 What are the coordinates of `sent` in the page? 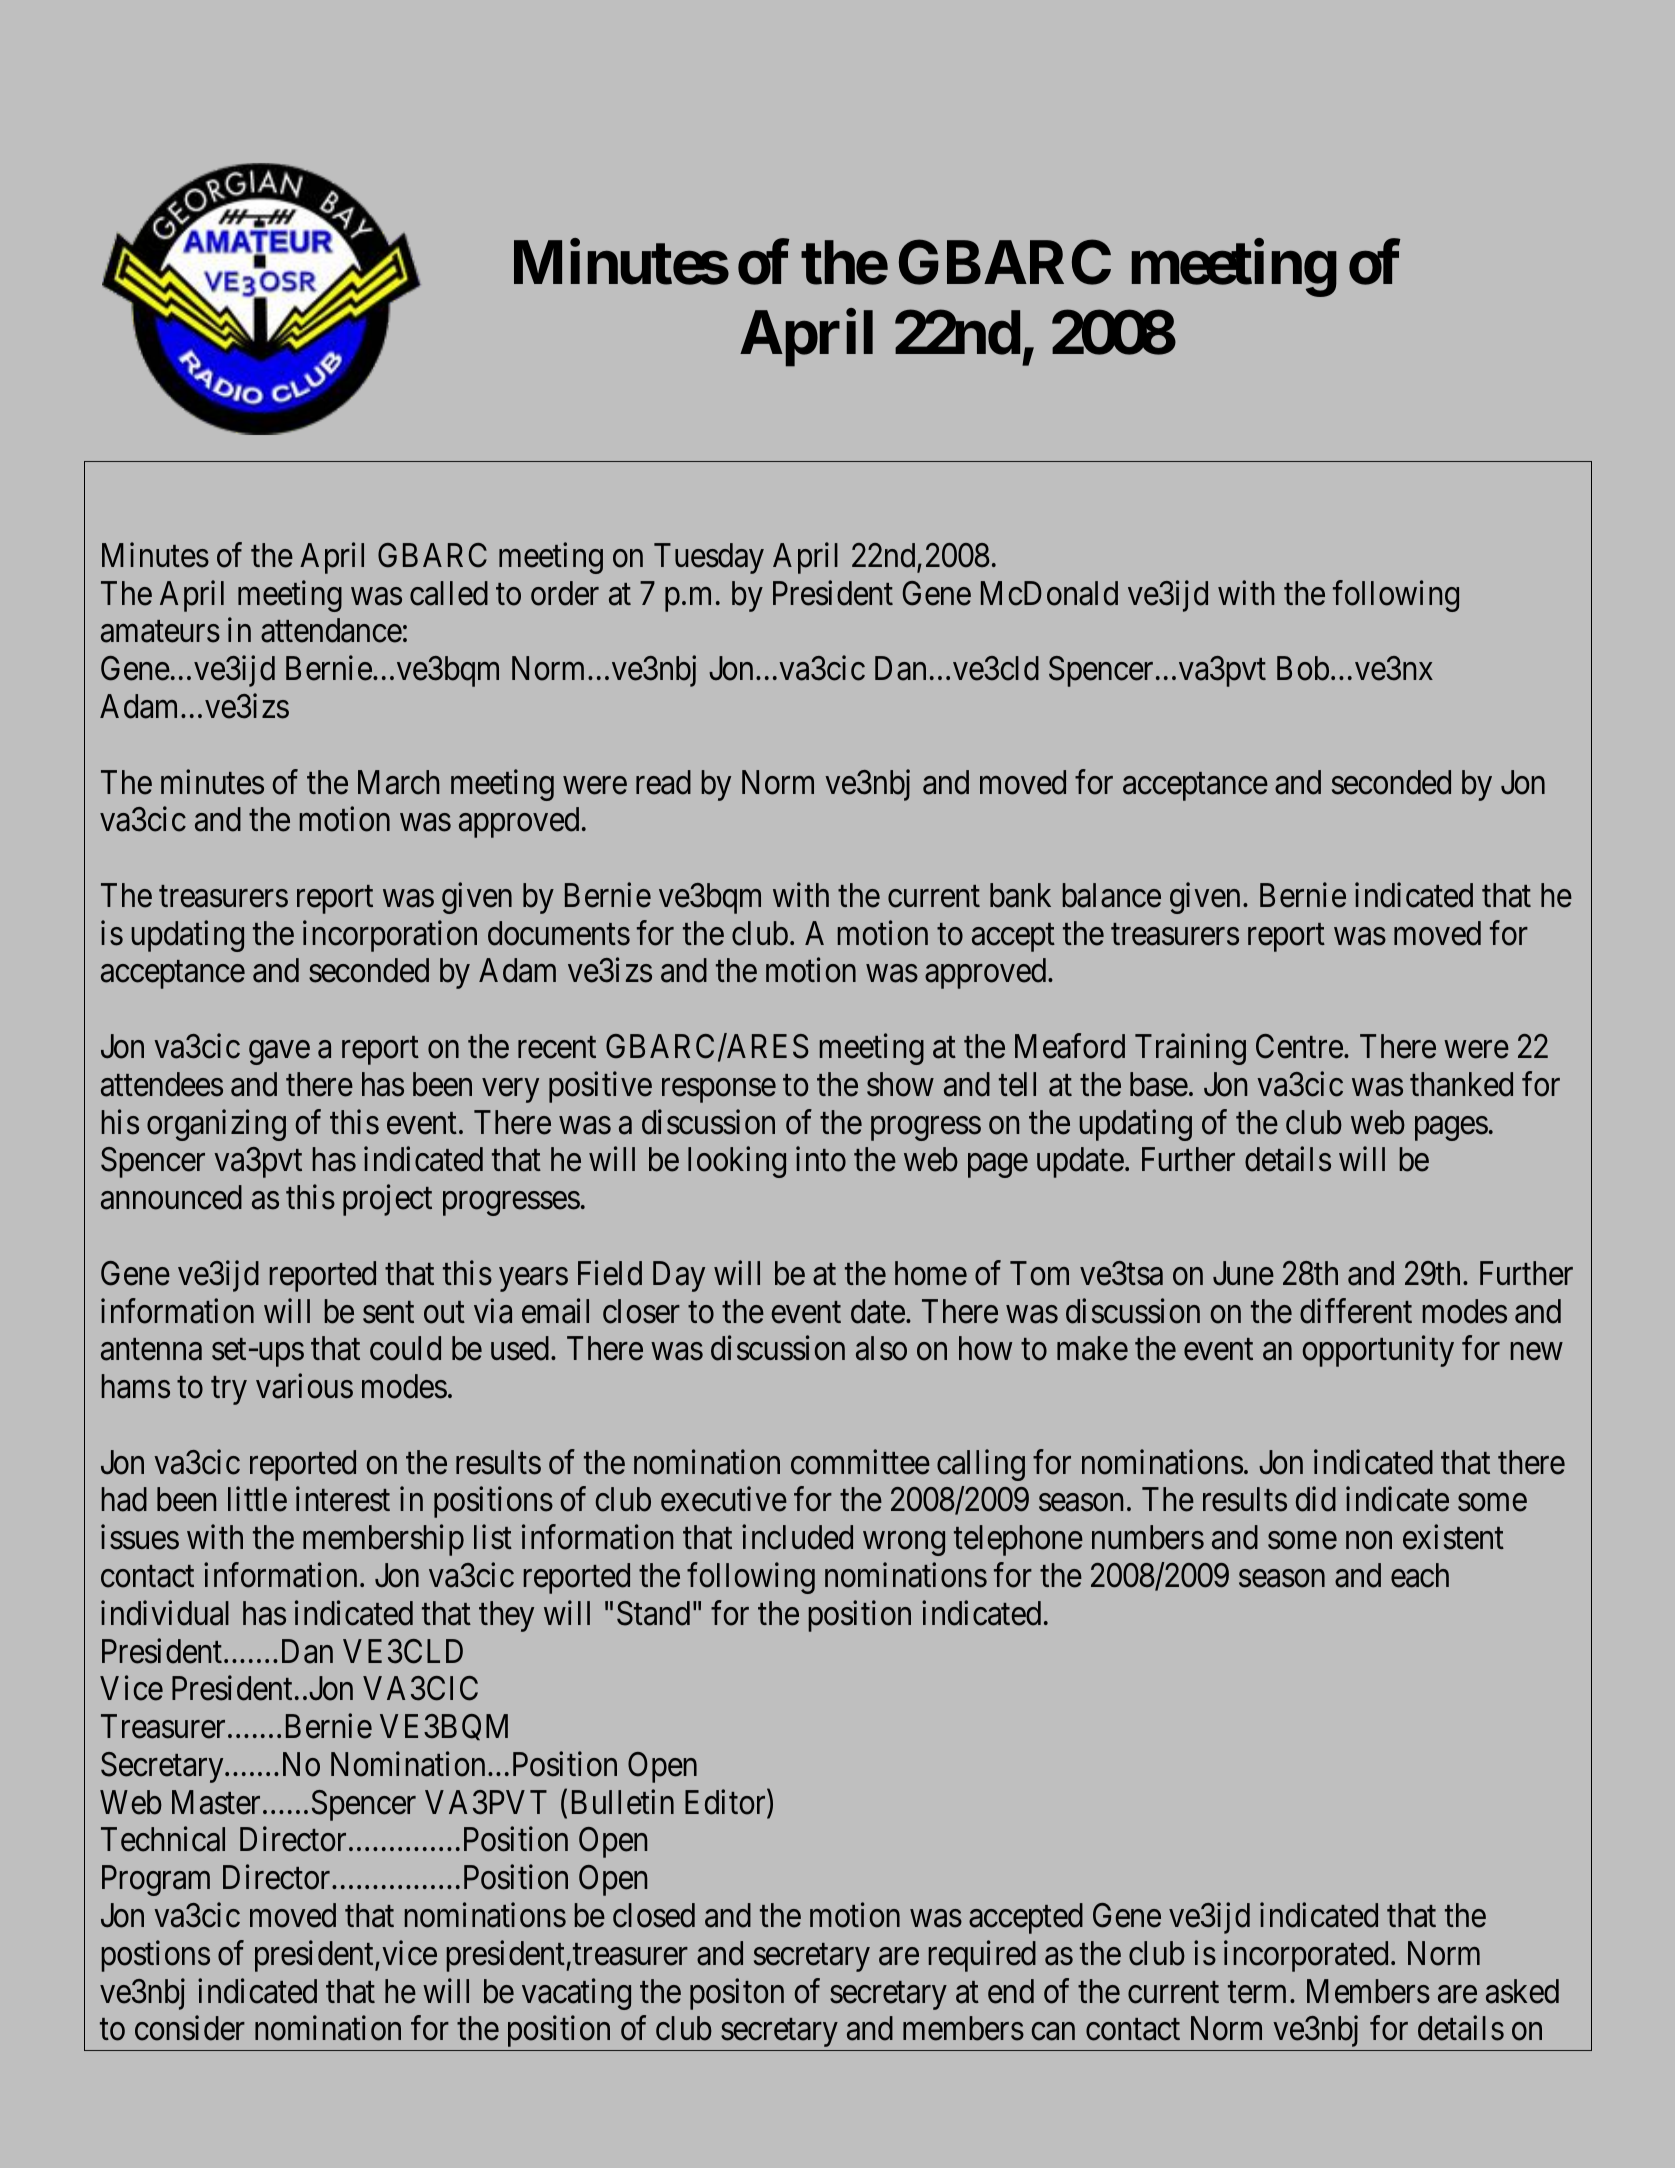 It's located at (388, 1313).
